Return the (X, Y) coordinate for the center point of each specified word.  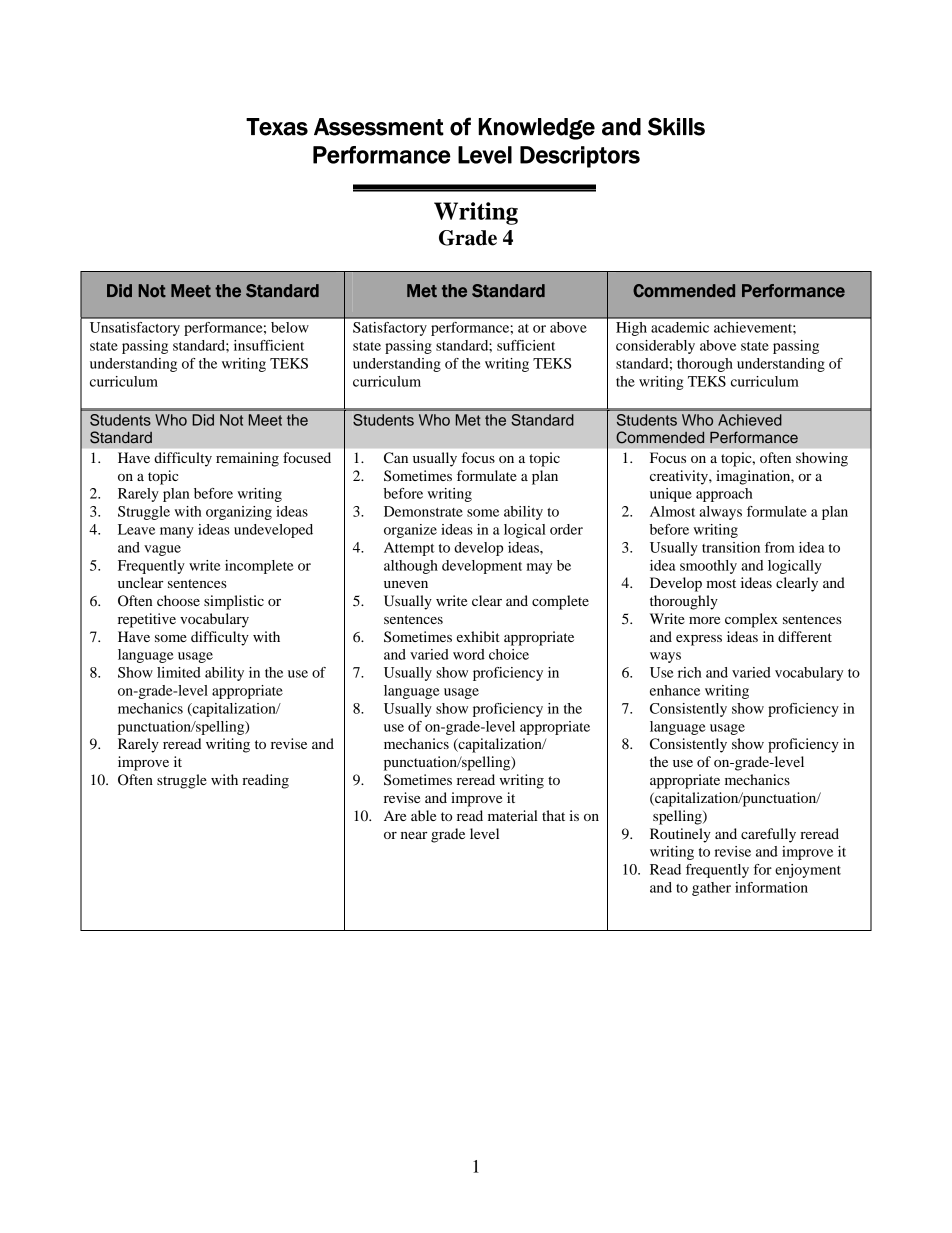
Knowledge (536, 129)
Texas (277, 127)
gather (711, 889)
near (414, 835)
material (513, 815)
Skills (676, 126)
